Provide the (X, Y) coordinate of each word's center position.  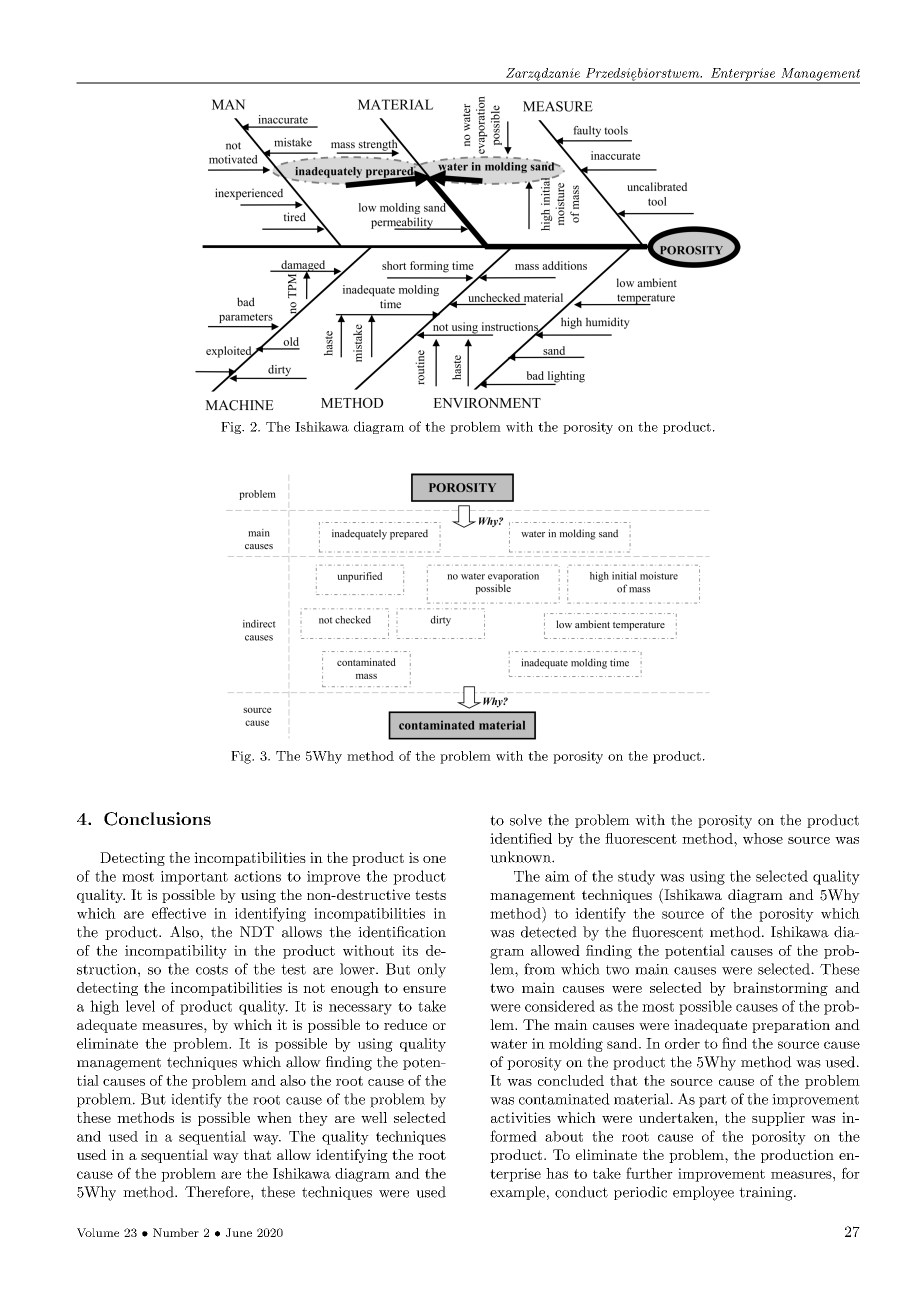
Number (176, 1232)
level (140, 1006)
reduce (405, 1024)
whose (763, 838)
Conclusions (157, 819)
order (682, 1043)
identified (521, 838)
